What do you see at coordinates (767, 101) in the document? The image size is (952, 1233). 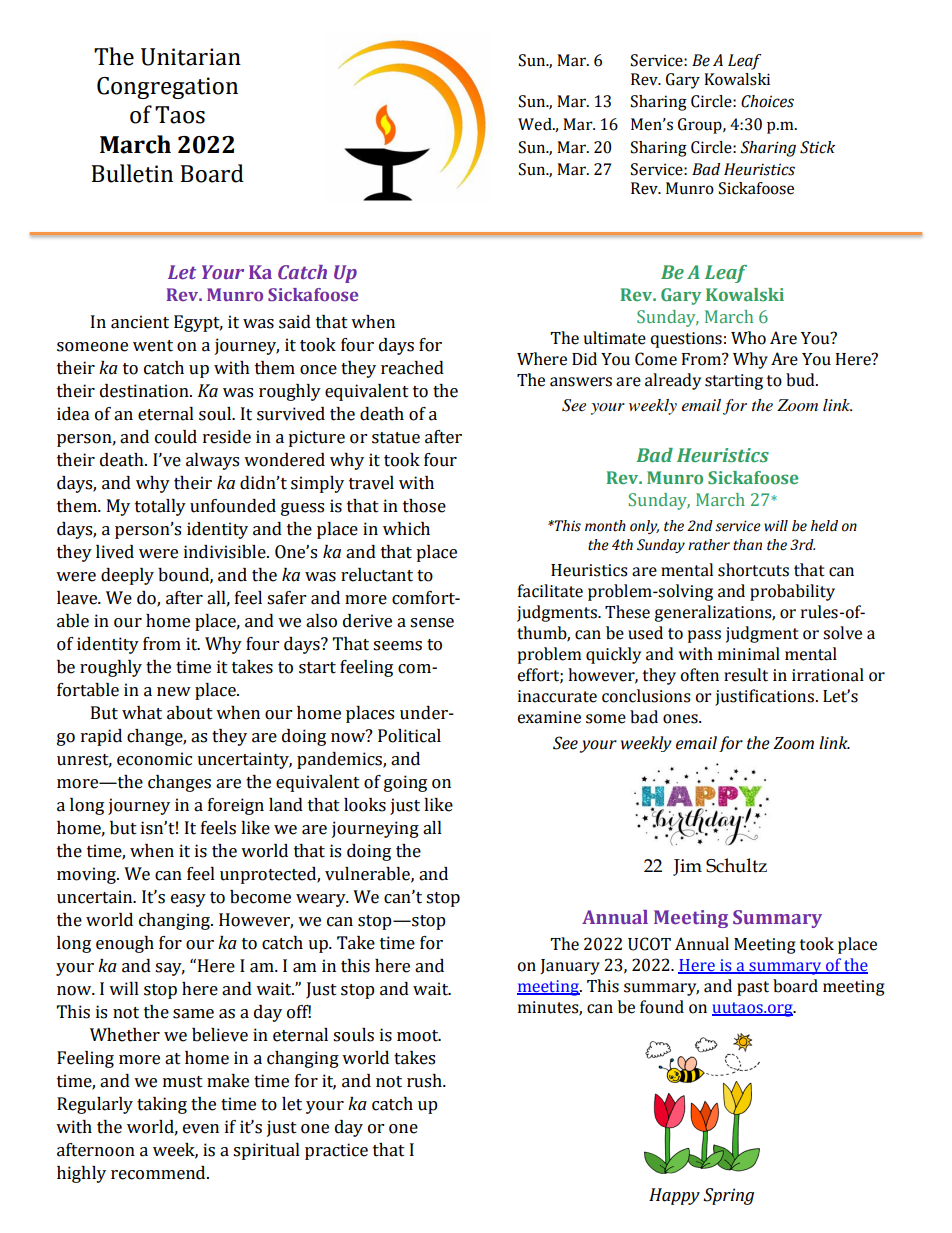 I see `Choices` at bounding box center [767, 101].
